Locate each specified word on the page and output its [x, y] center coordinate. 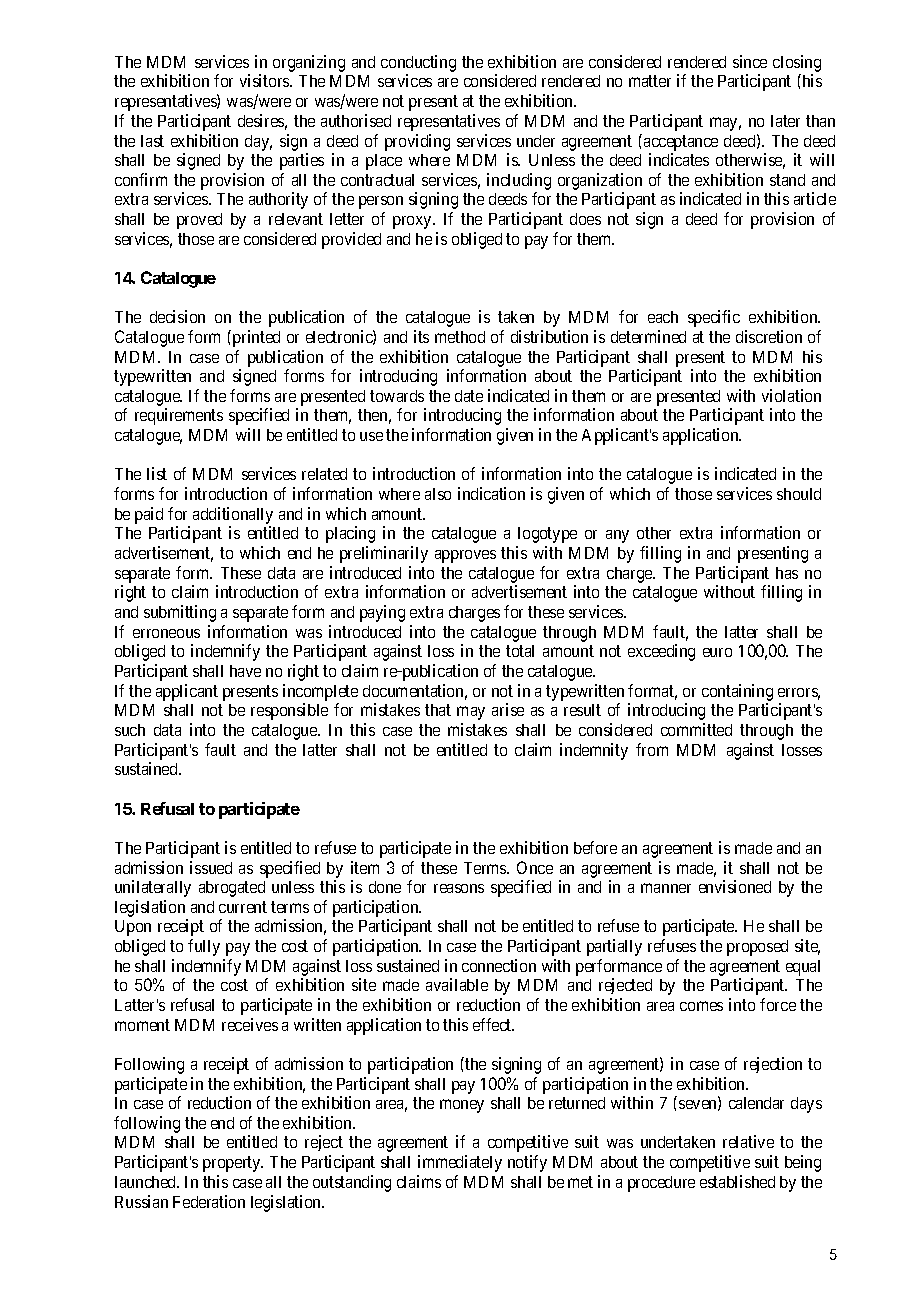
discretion [769, 336]
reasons [459, 888]
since [750, 61]
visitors [265, 80]
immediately [460, 1163]
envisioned [735, 886]
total [520, 651]
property [233, 1164]
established [737, 1181]
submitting [180, 613]
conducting [418, 65]
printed [255, 338]
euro [717, 652]
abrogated [232, 889]
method [460, 337]
